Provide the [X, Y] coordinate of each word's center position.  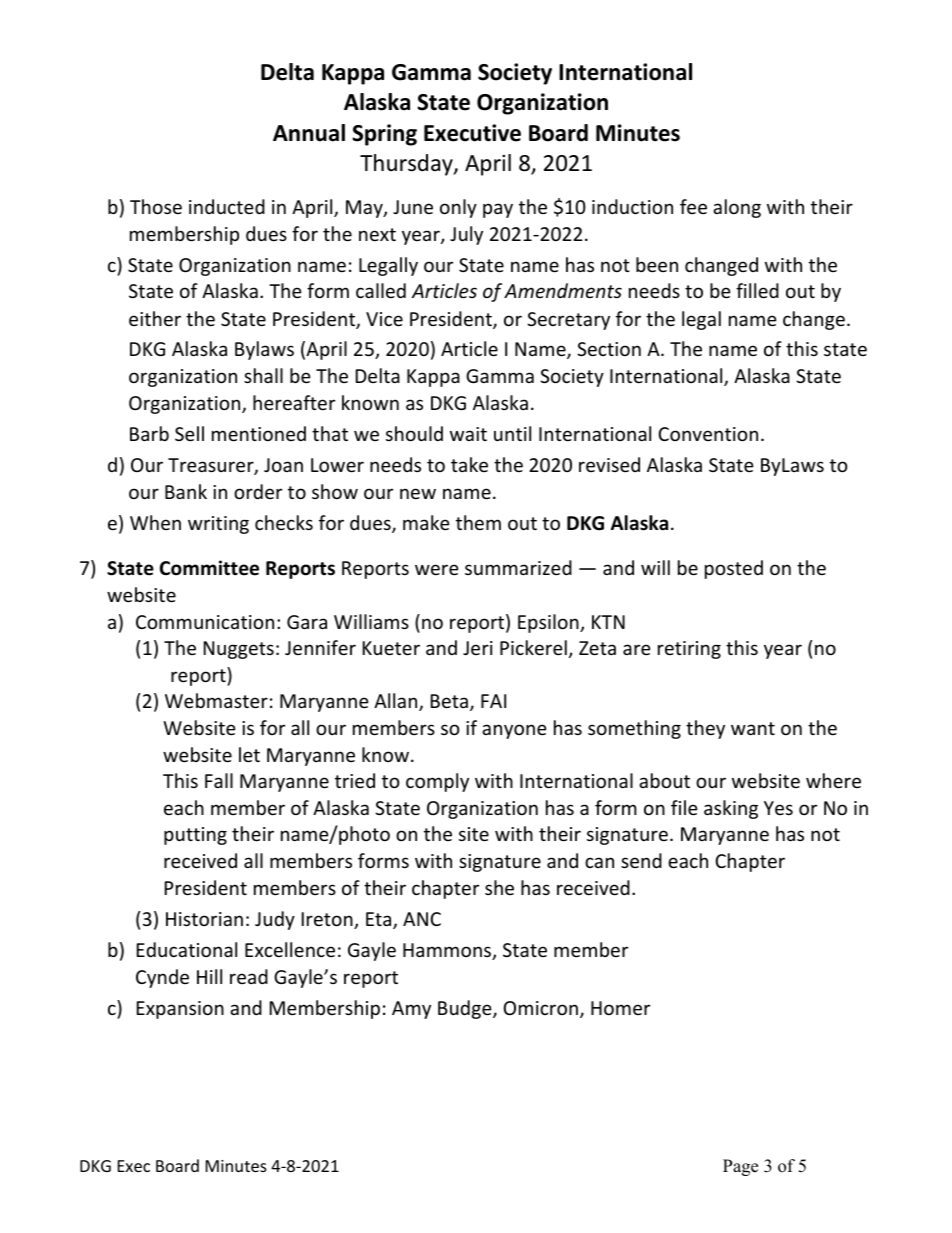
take [469, 464]
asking [731, 809]
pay [498, 210]
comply [437, 782]
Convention [708, 434]
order [258, 491]
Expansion [180, 1010]
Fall [219, 780]
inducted [227, 206]
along [737, 208]
